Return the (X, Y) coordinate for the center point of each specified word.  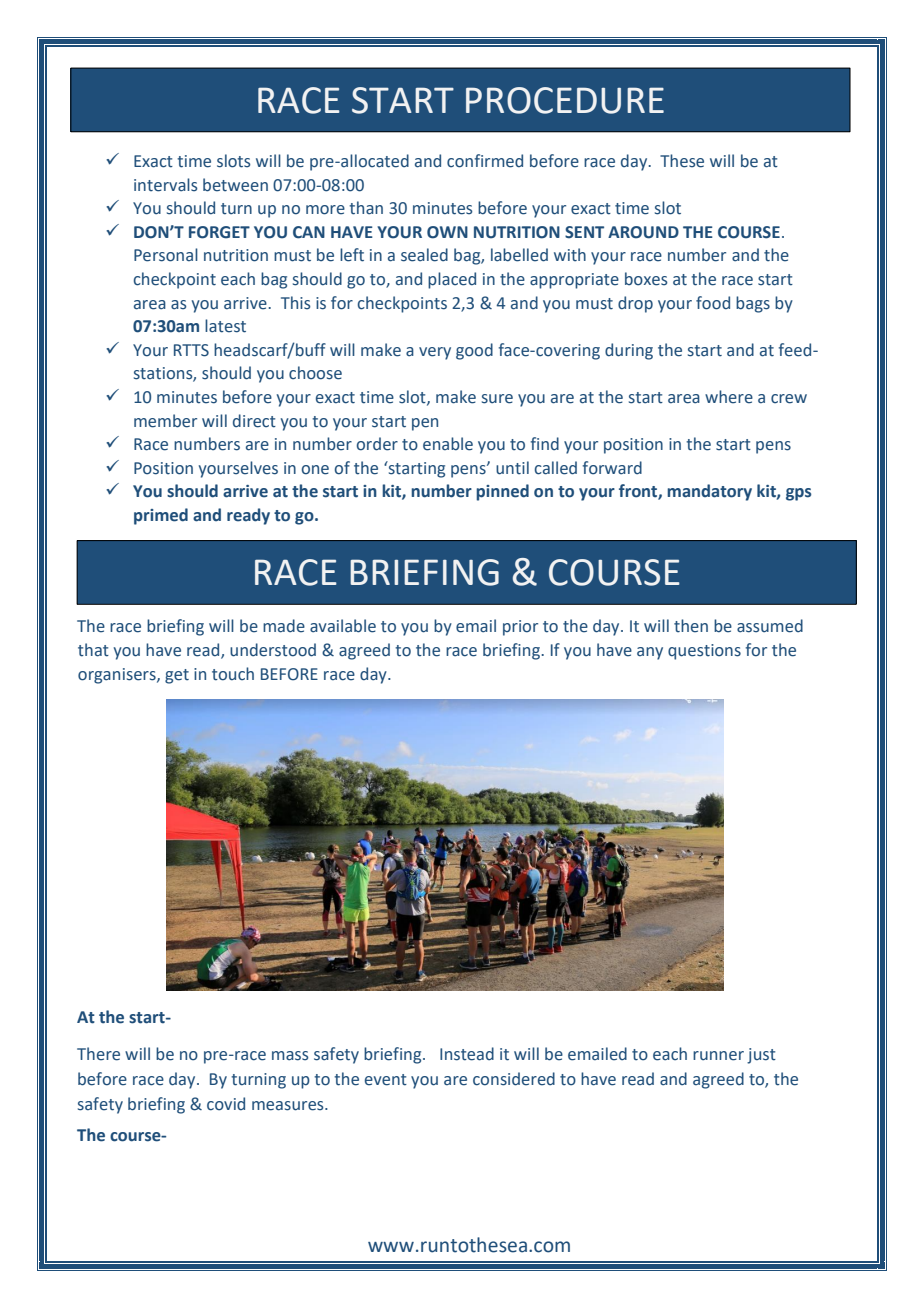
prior (520, 628)
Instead (467, 1054)
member (165, 421)
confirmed (485, 161)
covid (226, 1104)
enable (448, 444)
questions (704, 652)
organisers (118, 676)
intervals (165, 185)
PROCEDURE (565, 100)
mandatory (709, 492)
